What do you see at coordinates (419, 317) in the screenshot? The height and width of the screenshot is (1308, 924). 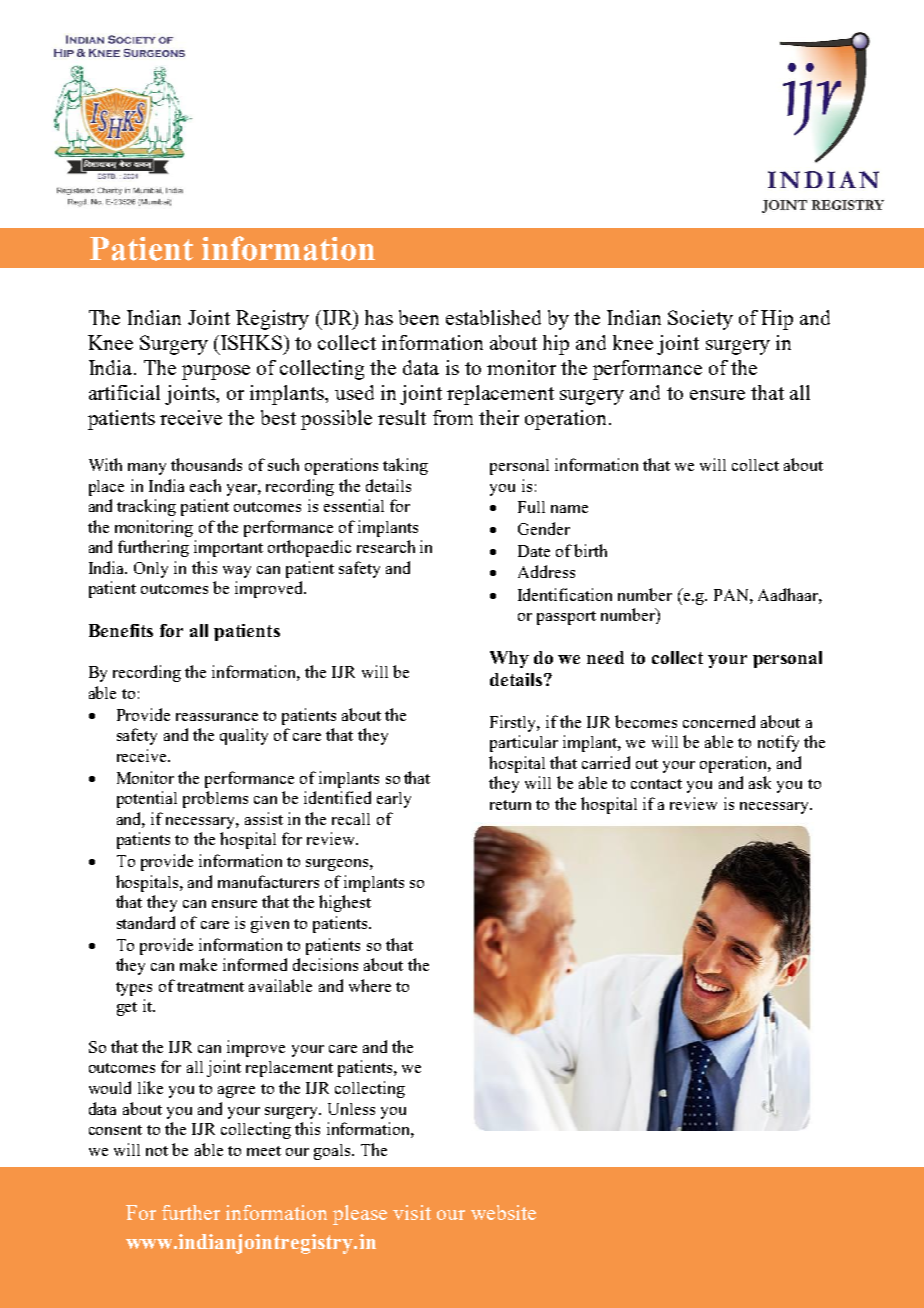 I see `been` at bounding box center [419, 317].
